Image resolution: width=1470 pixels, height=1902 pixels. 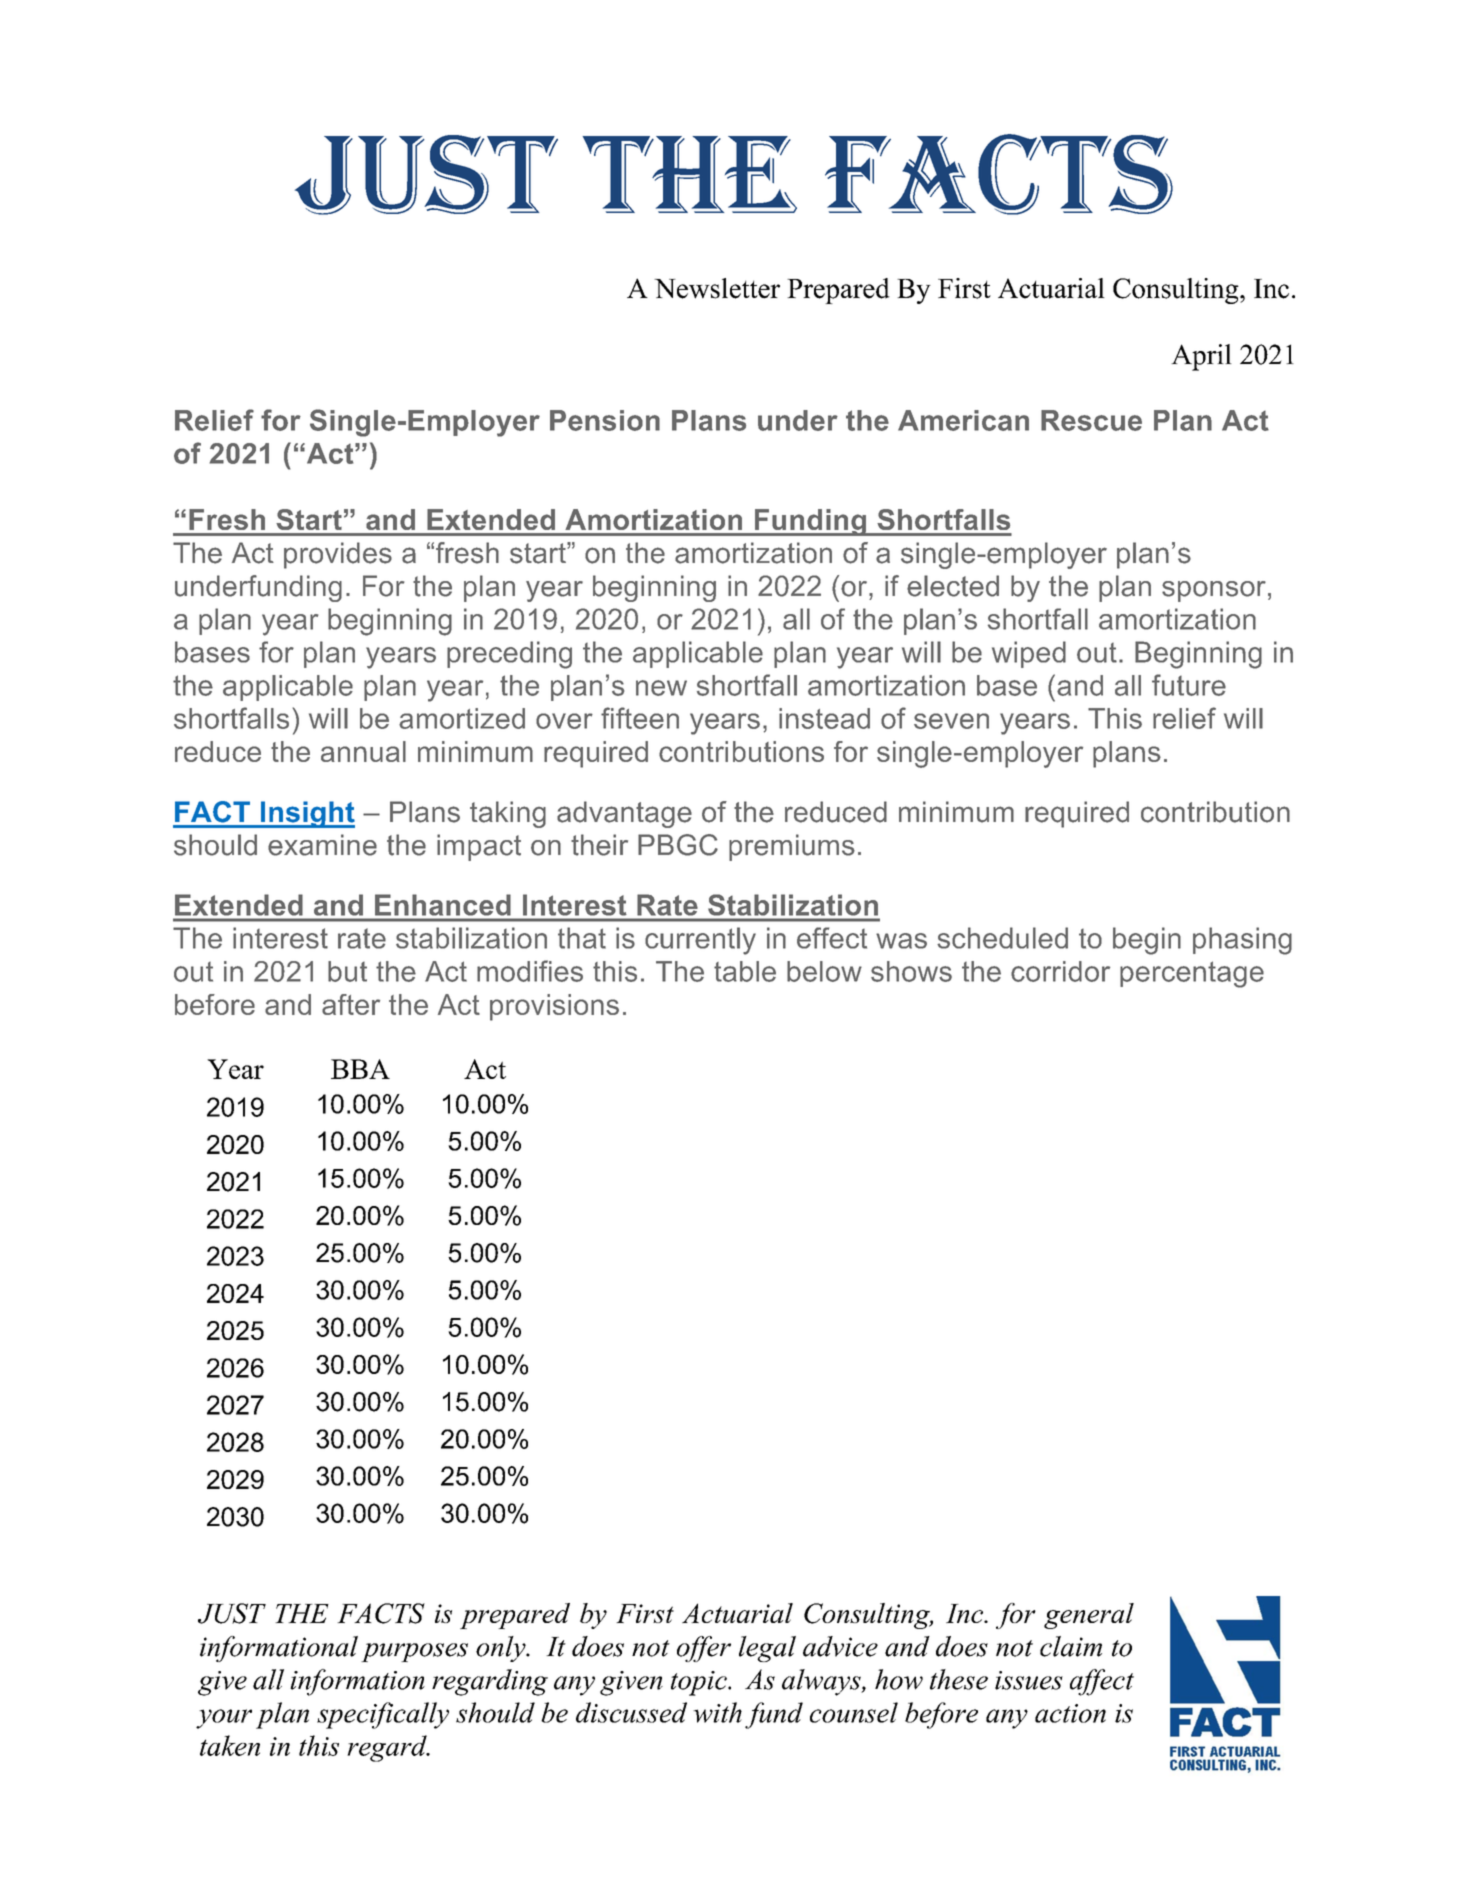 I want to click on April, so click(x=1201, y=357).
